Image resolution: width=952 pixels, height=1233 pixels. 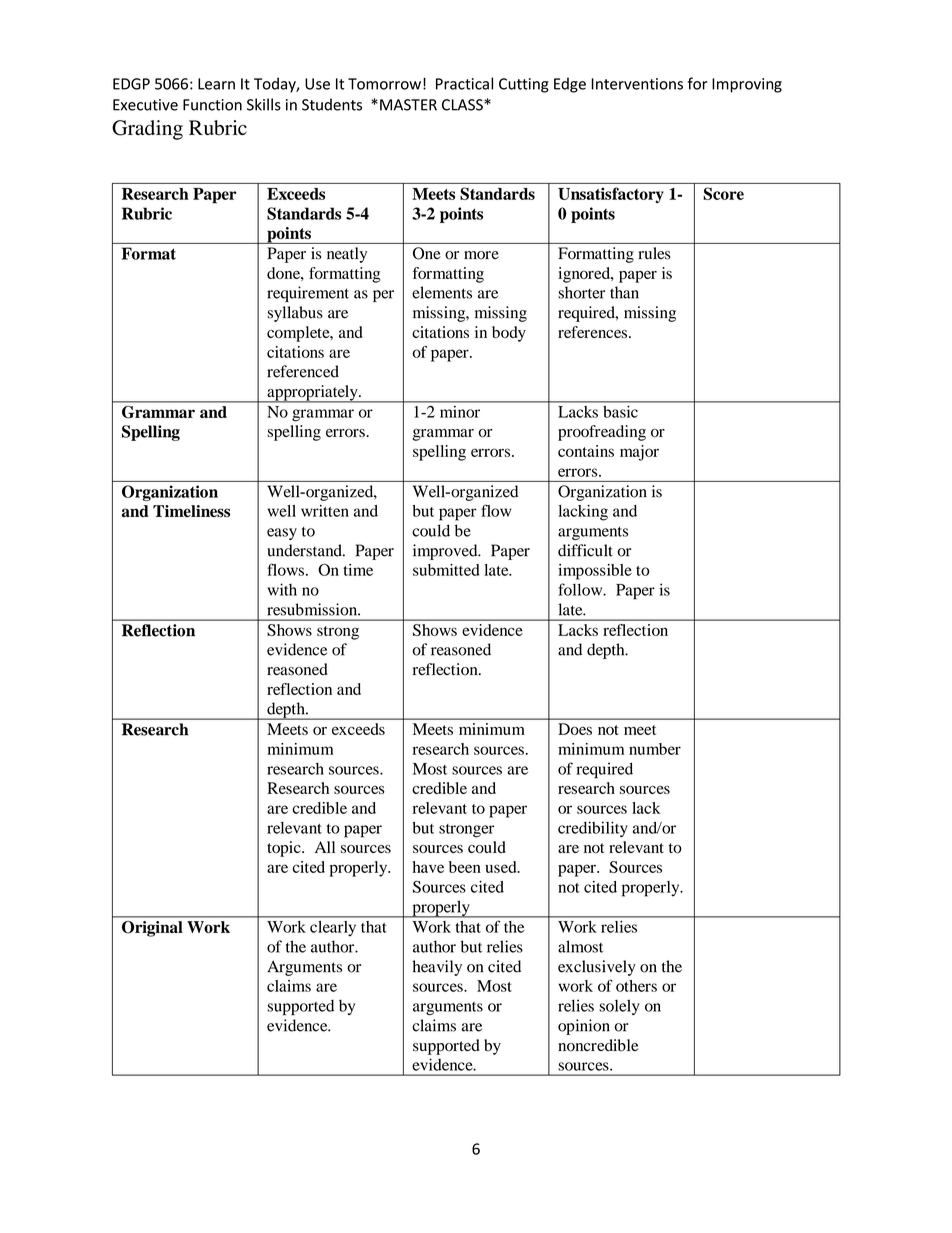 I want to click on others, so click(x=636, y=986).
